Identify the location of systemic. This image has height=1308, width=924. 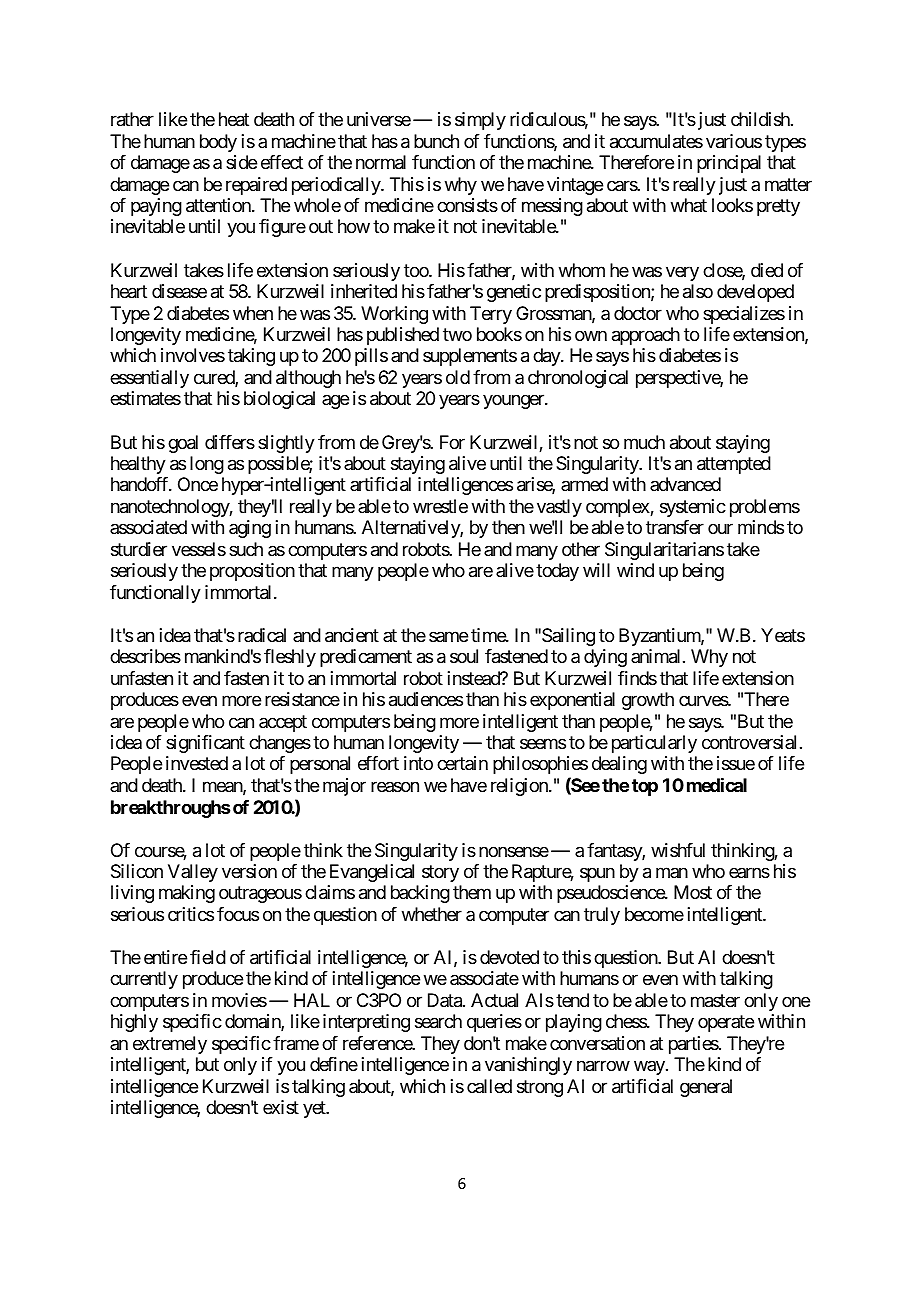
(693, 508).
